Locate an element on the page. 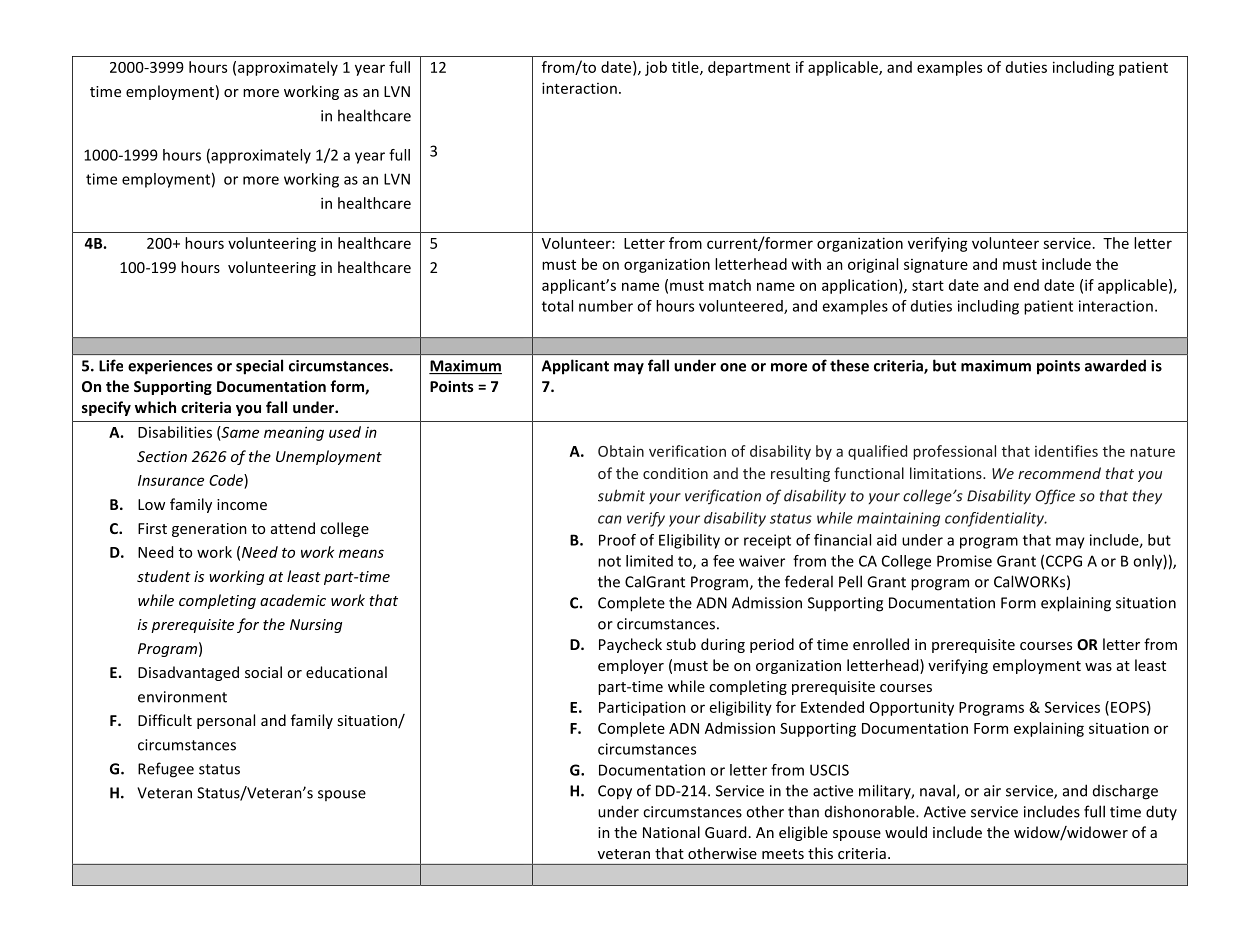  original is located at coordinates (873, 265).
